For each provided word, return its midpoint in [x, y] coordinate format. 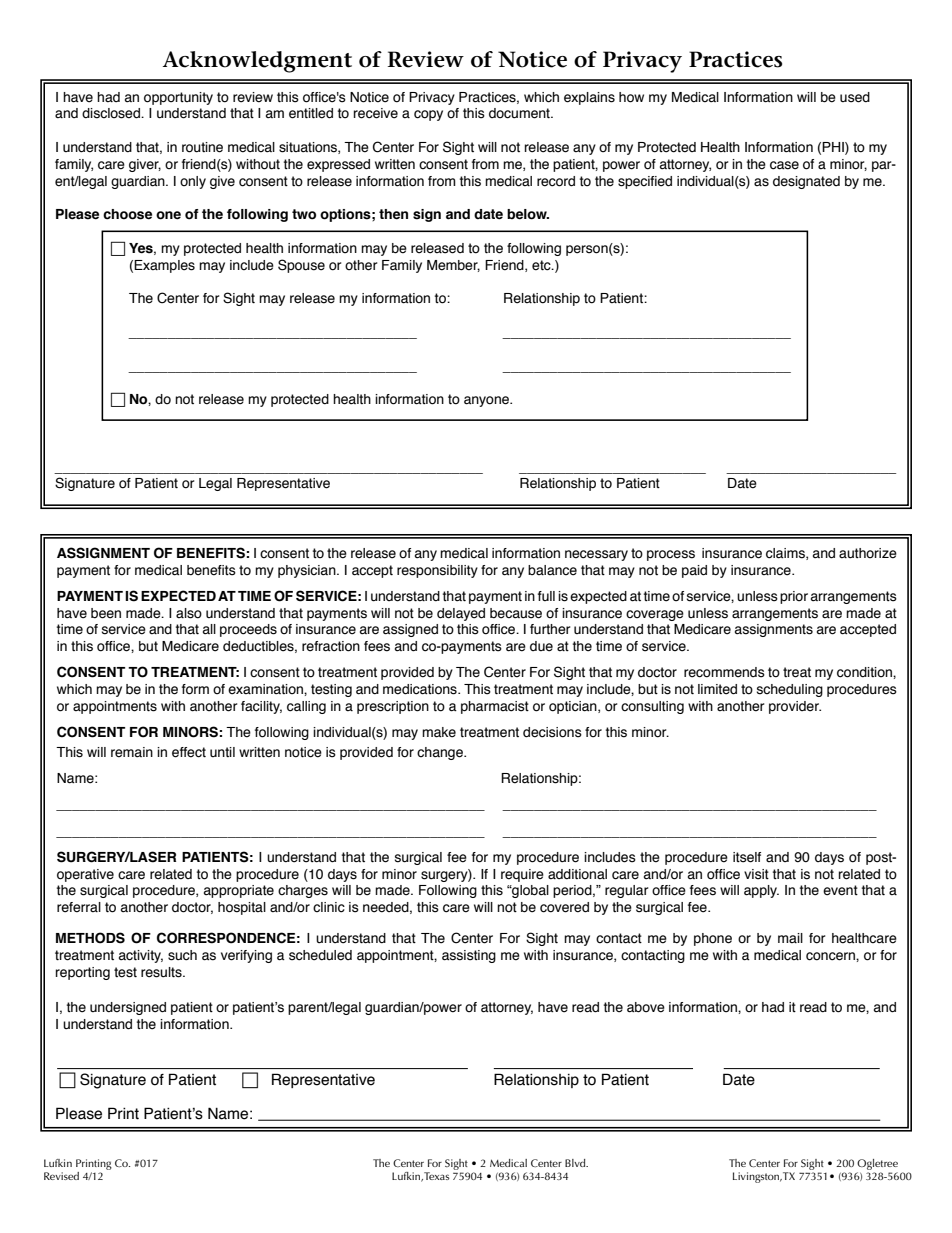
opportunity [178, 98]
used [855, 97]
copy [428, 115]
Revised [61, 1176]
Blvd [576, 1163]
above [646, 1007]
